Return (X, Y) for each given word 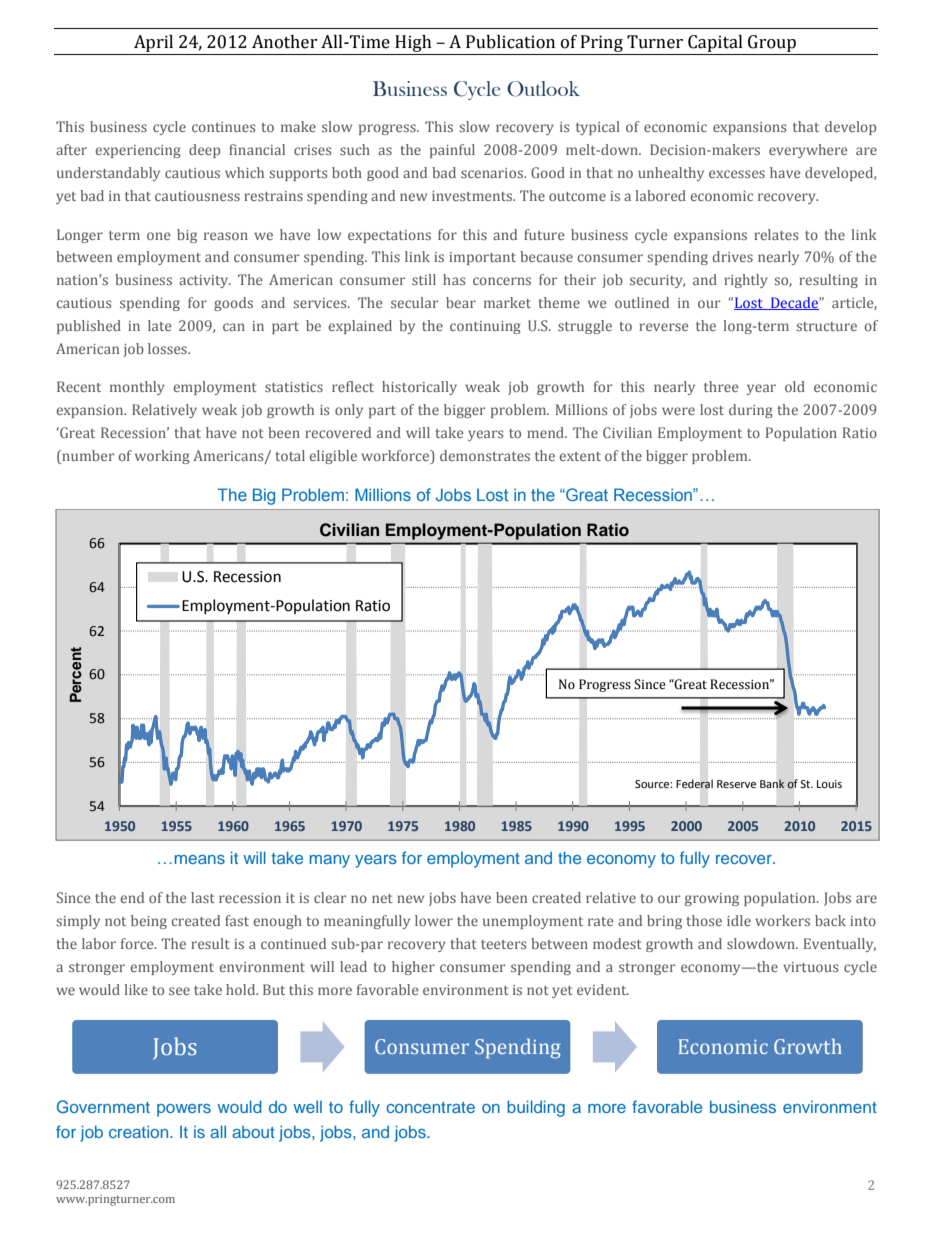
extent (580, 456)
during (751, 411)
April (154, 45)
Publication (510, 42)
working (162, 457)
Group (772, 45)
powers (184, 1110)
